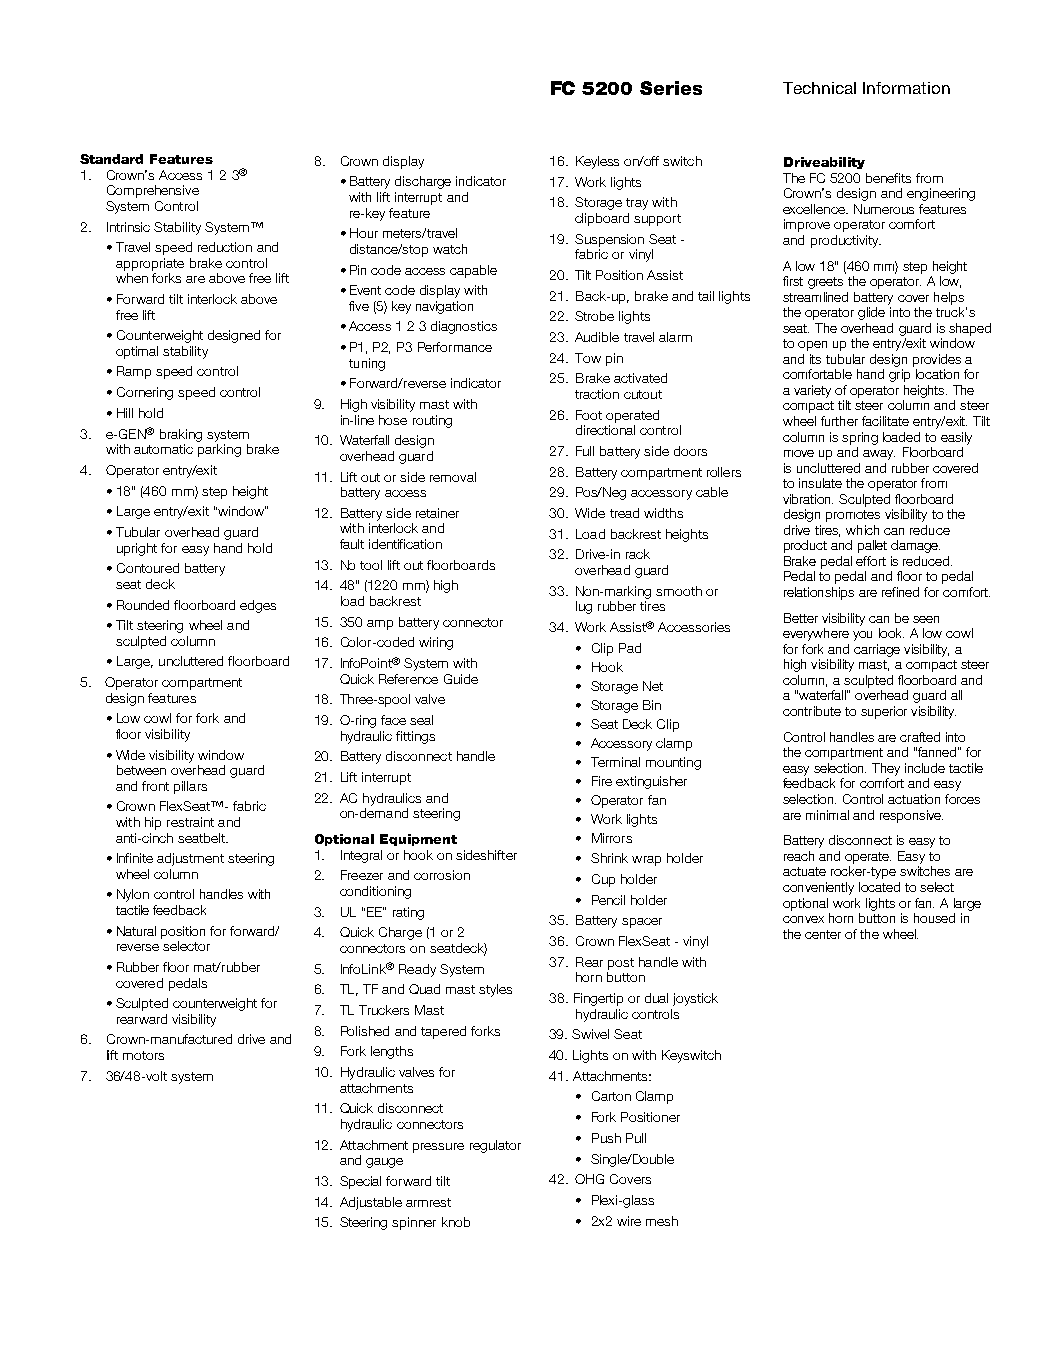  What do you see at coordinates (662, 1221) in the screenshot?
I see `mesh` at bounding box center [662, 1221].
